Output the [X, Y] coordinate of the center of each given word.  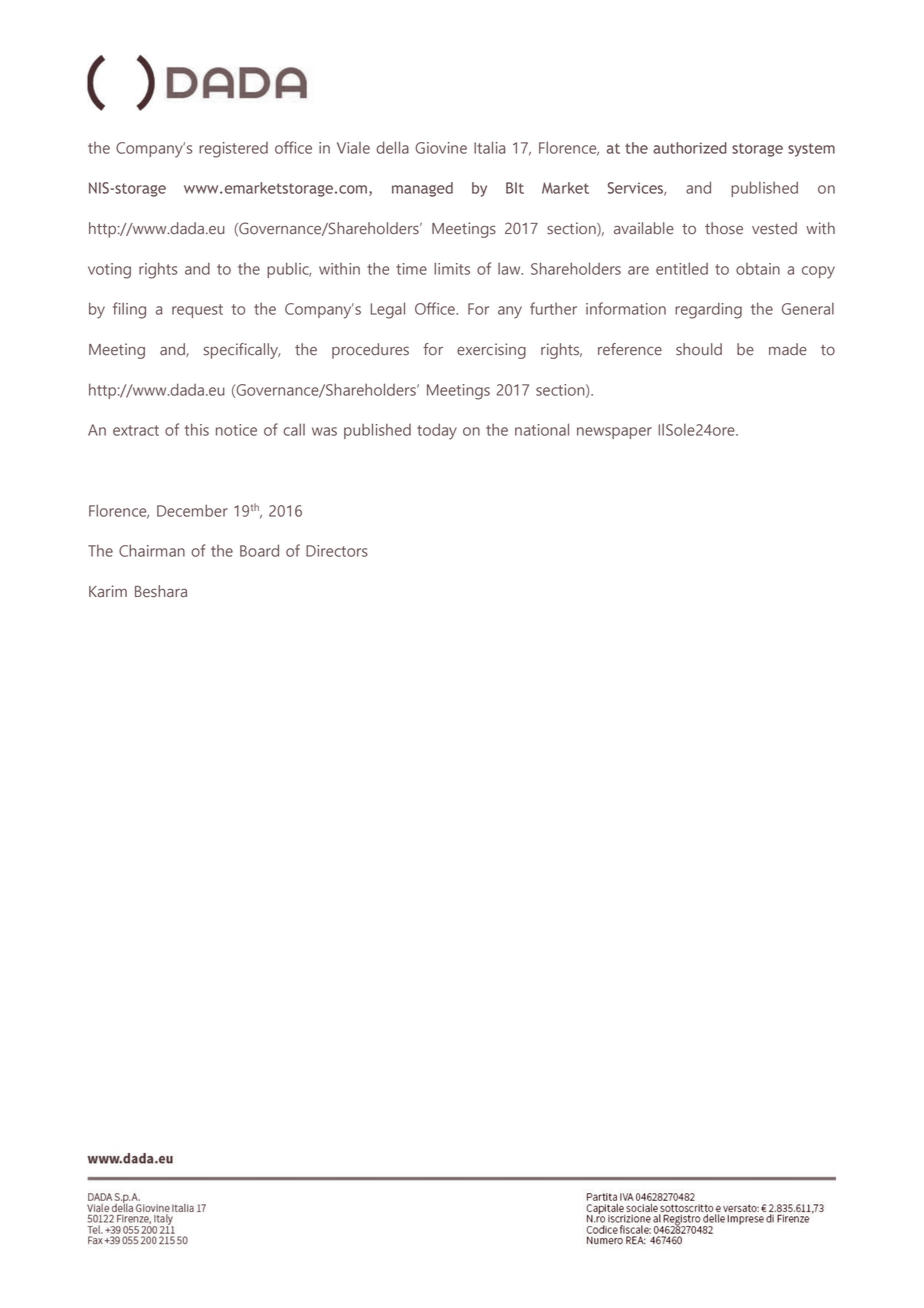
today [437, 431]
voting [109, 271]
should [699, 349]
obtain [758, 269]
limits [452, 268]
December [192, 510]
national [542, 429]
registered [233, 150]
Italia [489, 147]
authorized [690, 148]
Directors [337, 551]
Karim [108, 591]
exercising [491, 351]
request [197, 311]
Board [259, 550]
